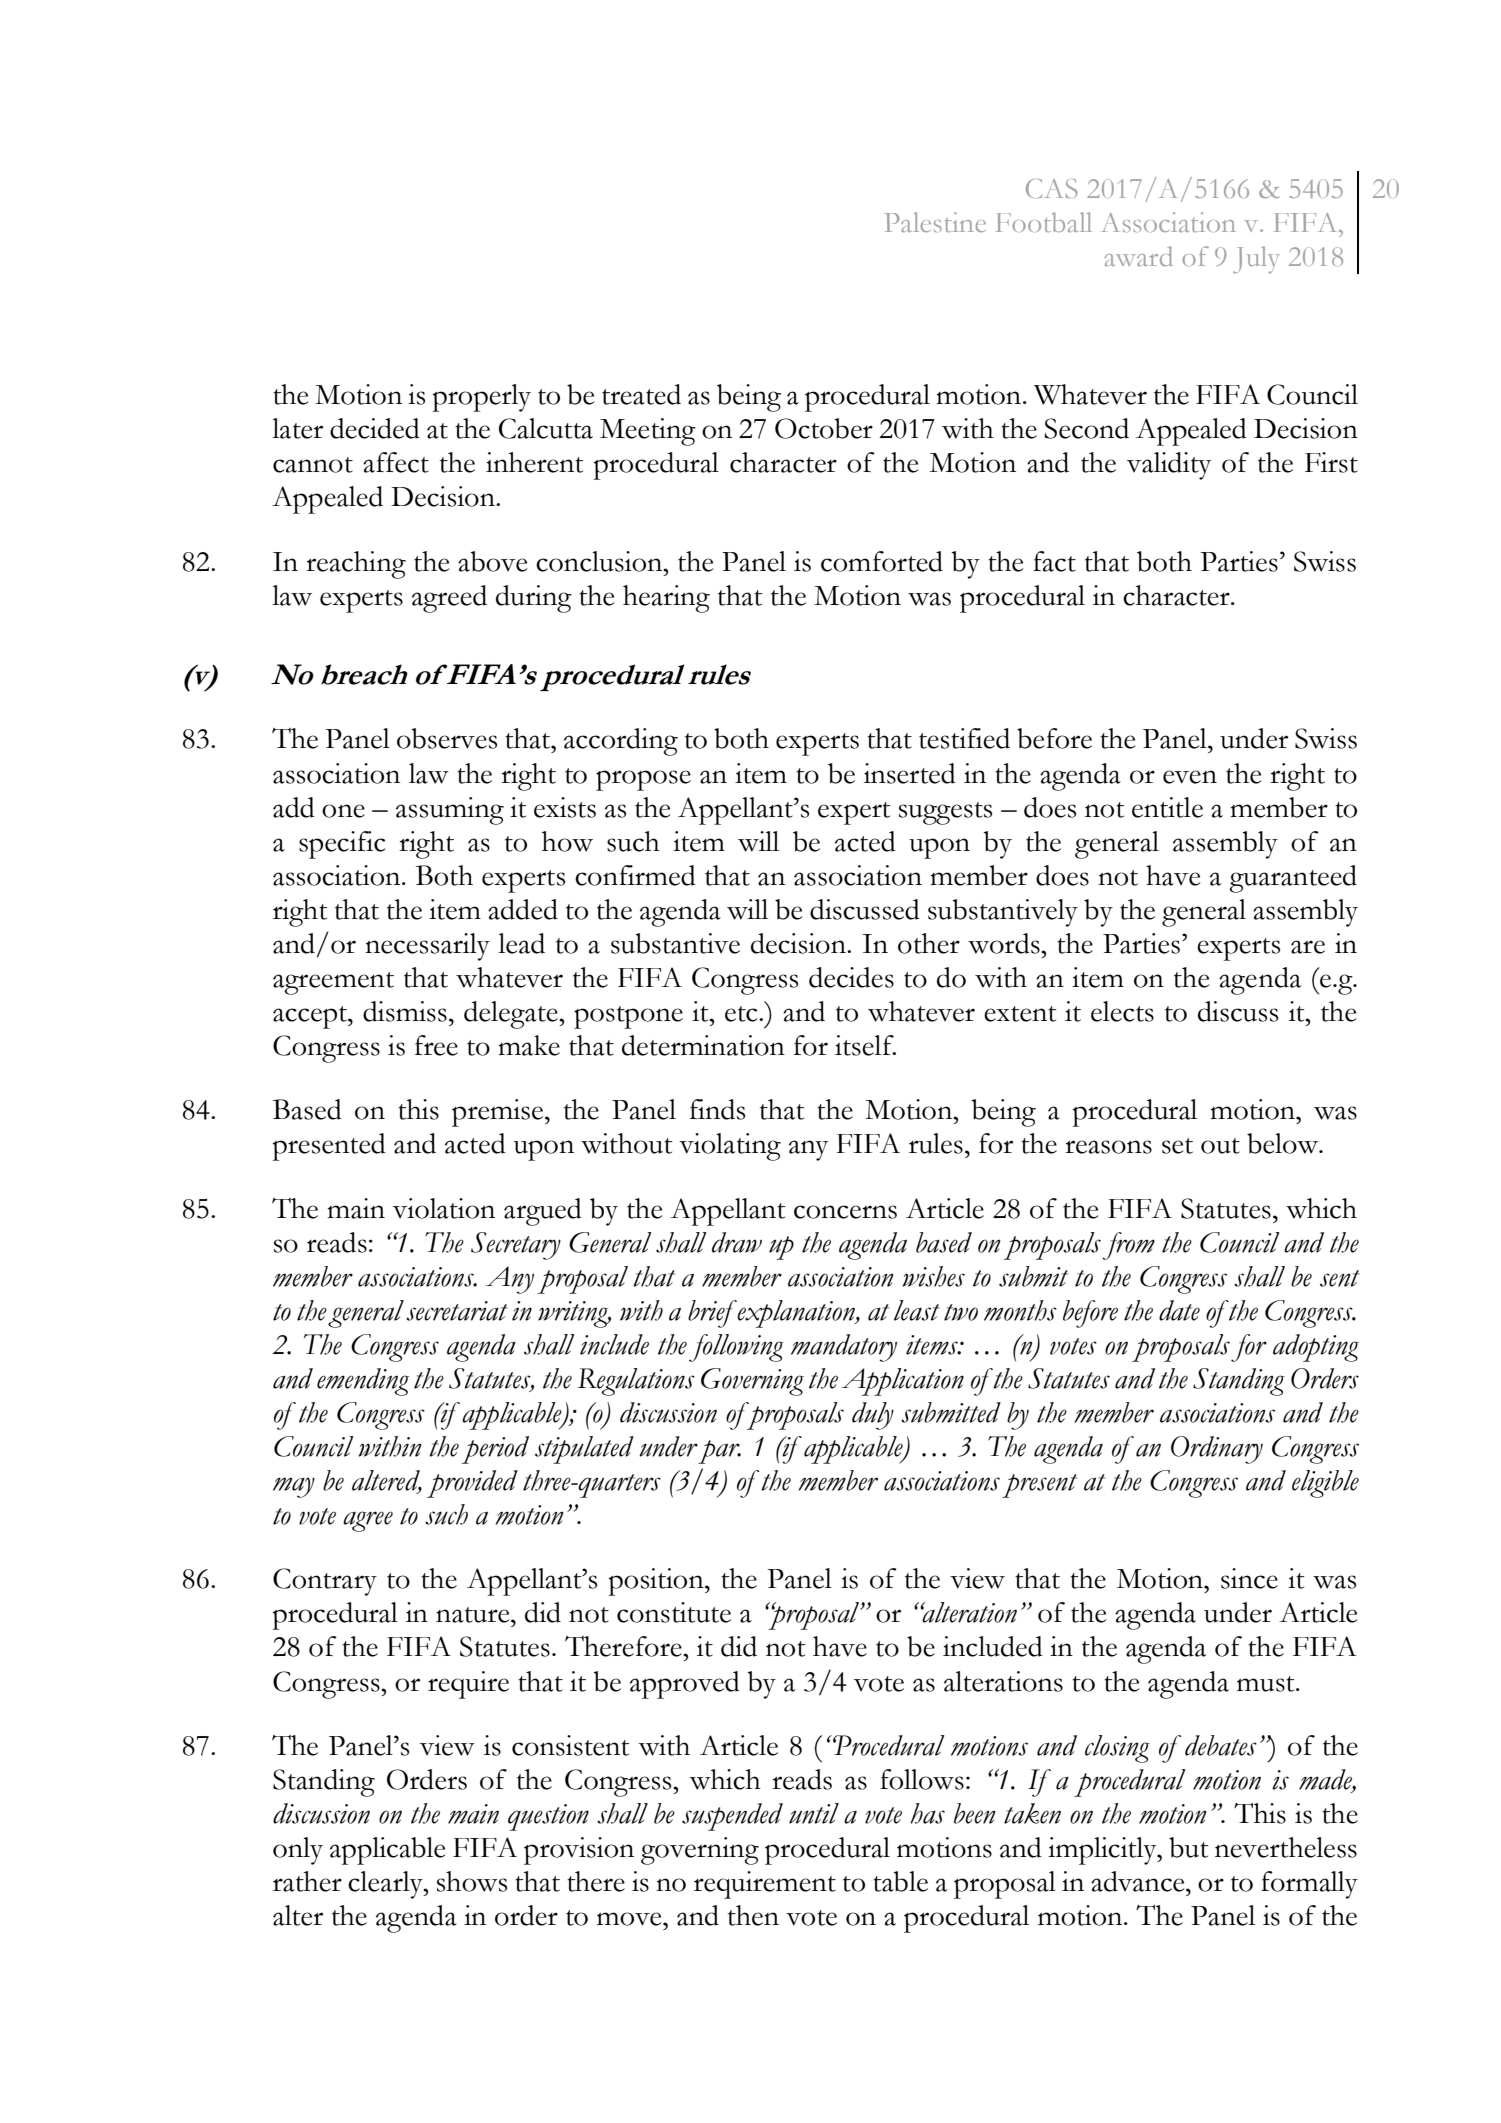 The height and width of the screenshot is (2123, 1501). Describe the element at coordinates (1188, 1847) in the screenshot. I see `but` at that location.
